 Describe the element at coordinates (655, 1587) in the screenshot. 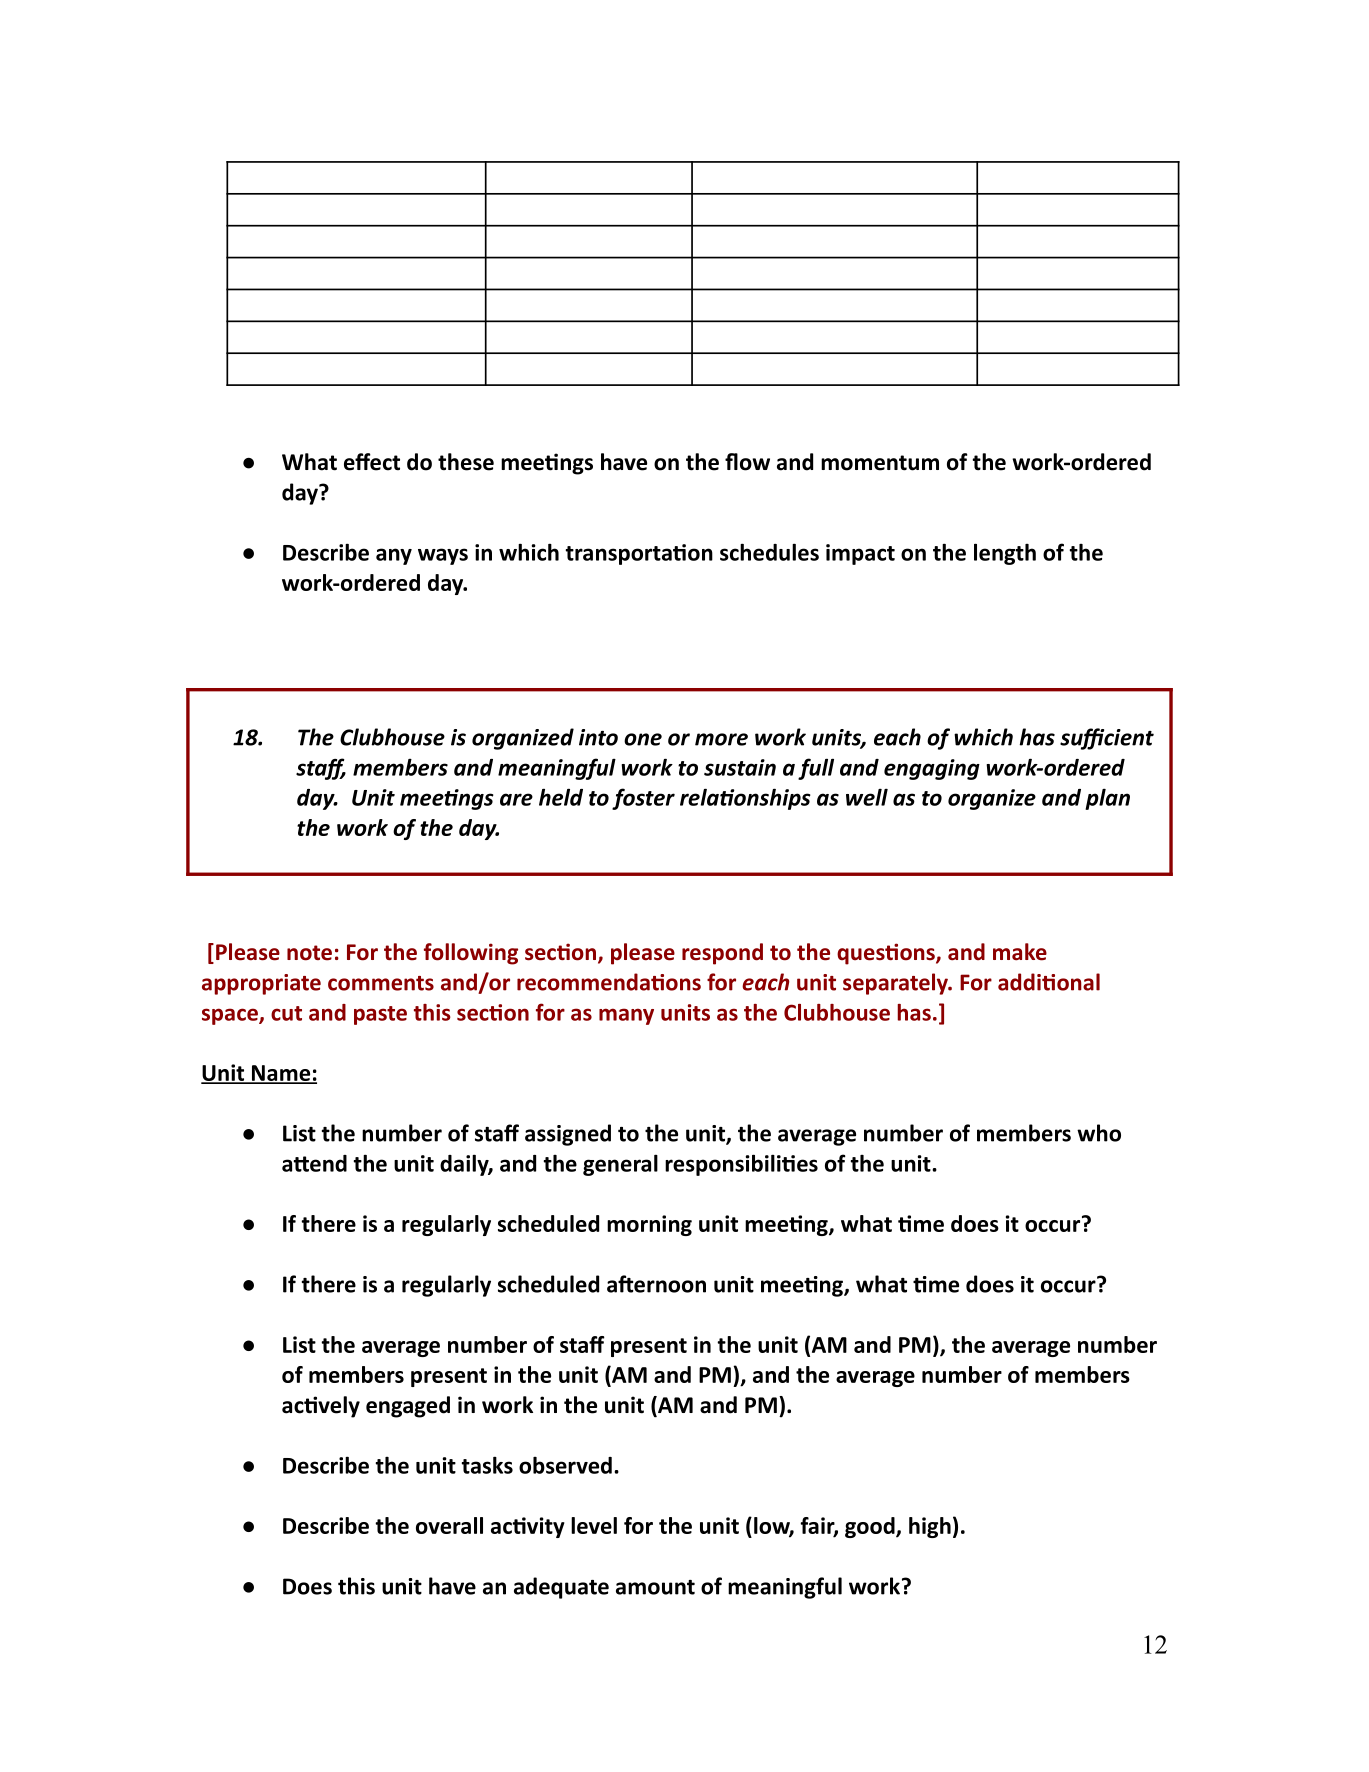

I see `amount` at that location.
